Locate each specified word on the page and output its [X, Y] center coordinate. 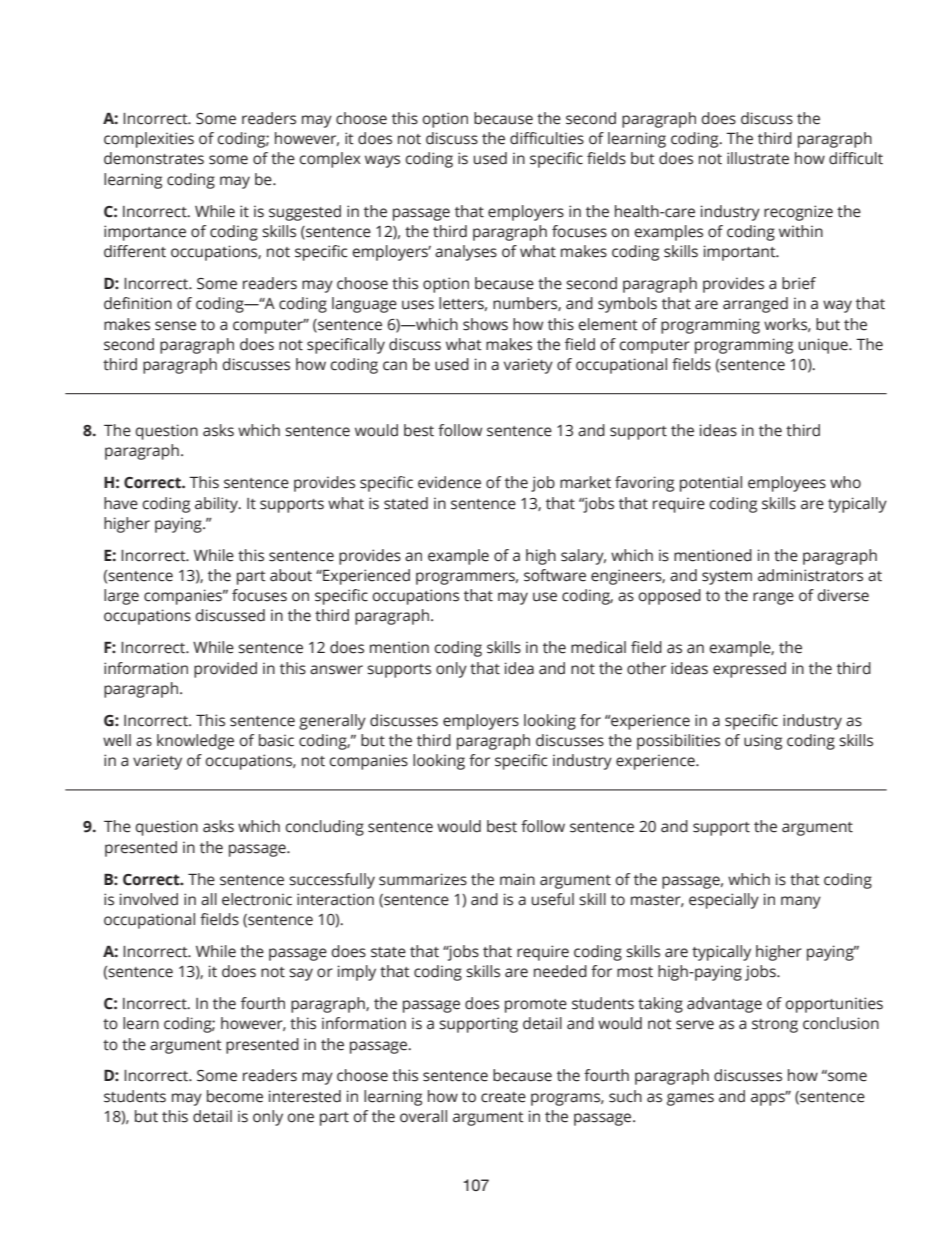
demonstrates [154, 158]
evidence [449, 482]
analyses [466, 253]
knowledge [195, 742]
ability [217, 505]
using [763, 742]
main [517, 879]
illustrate [758, 158]
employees [787, 484]
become [235, 1096]
